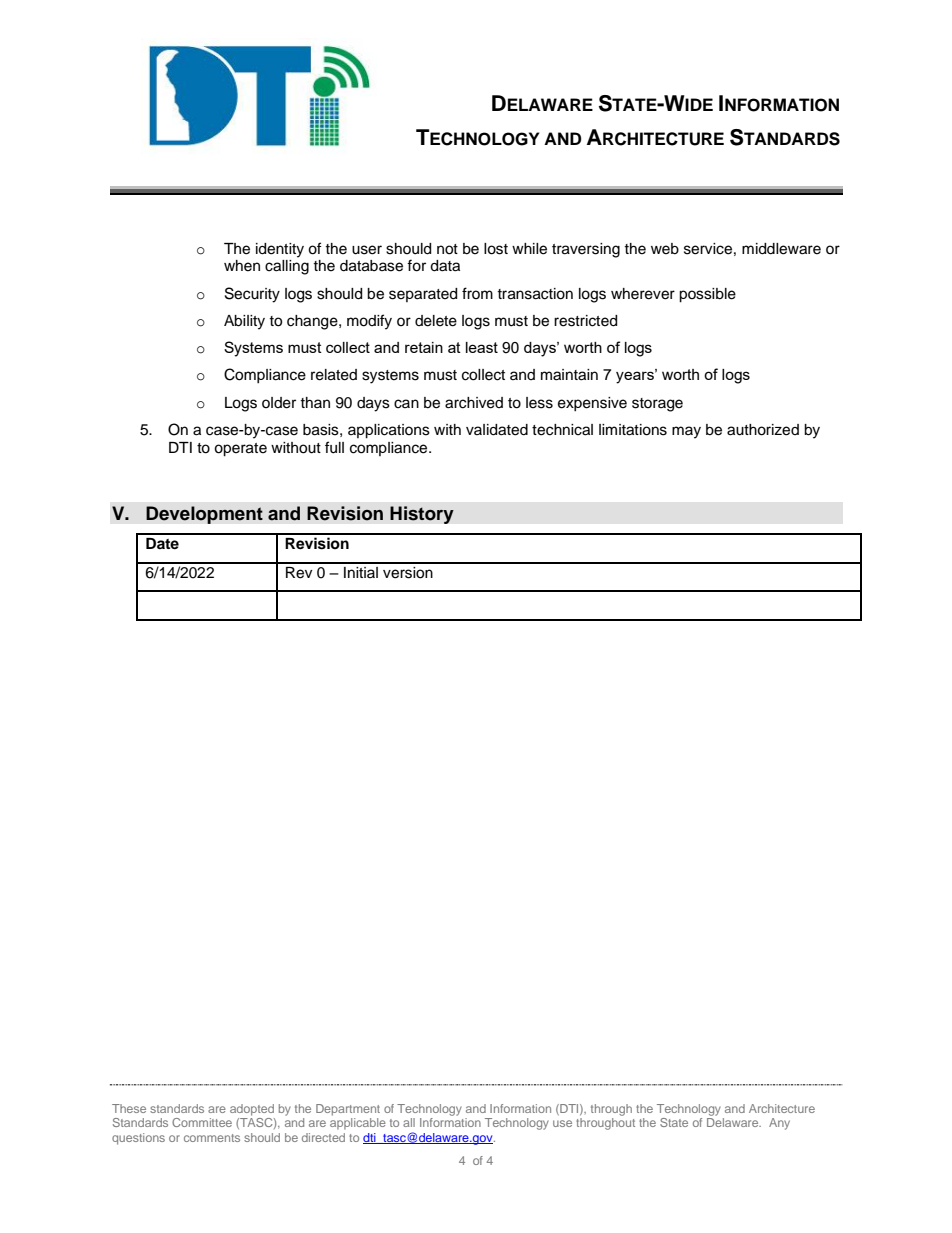  What do you see at coordinates (242, 266) in the screenshot?
I see `when` at bounding box center [242, 266].
